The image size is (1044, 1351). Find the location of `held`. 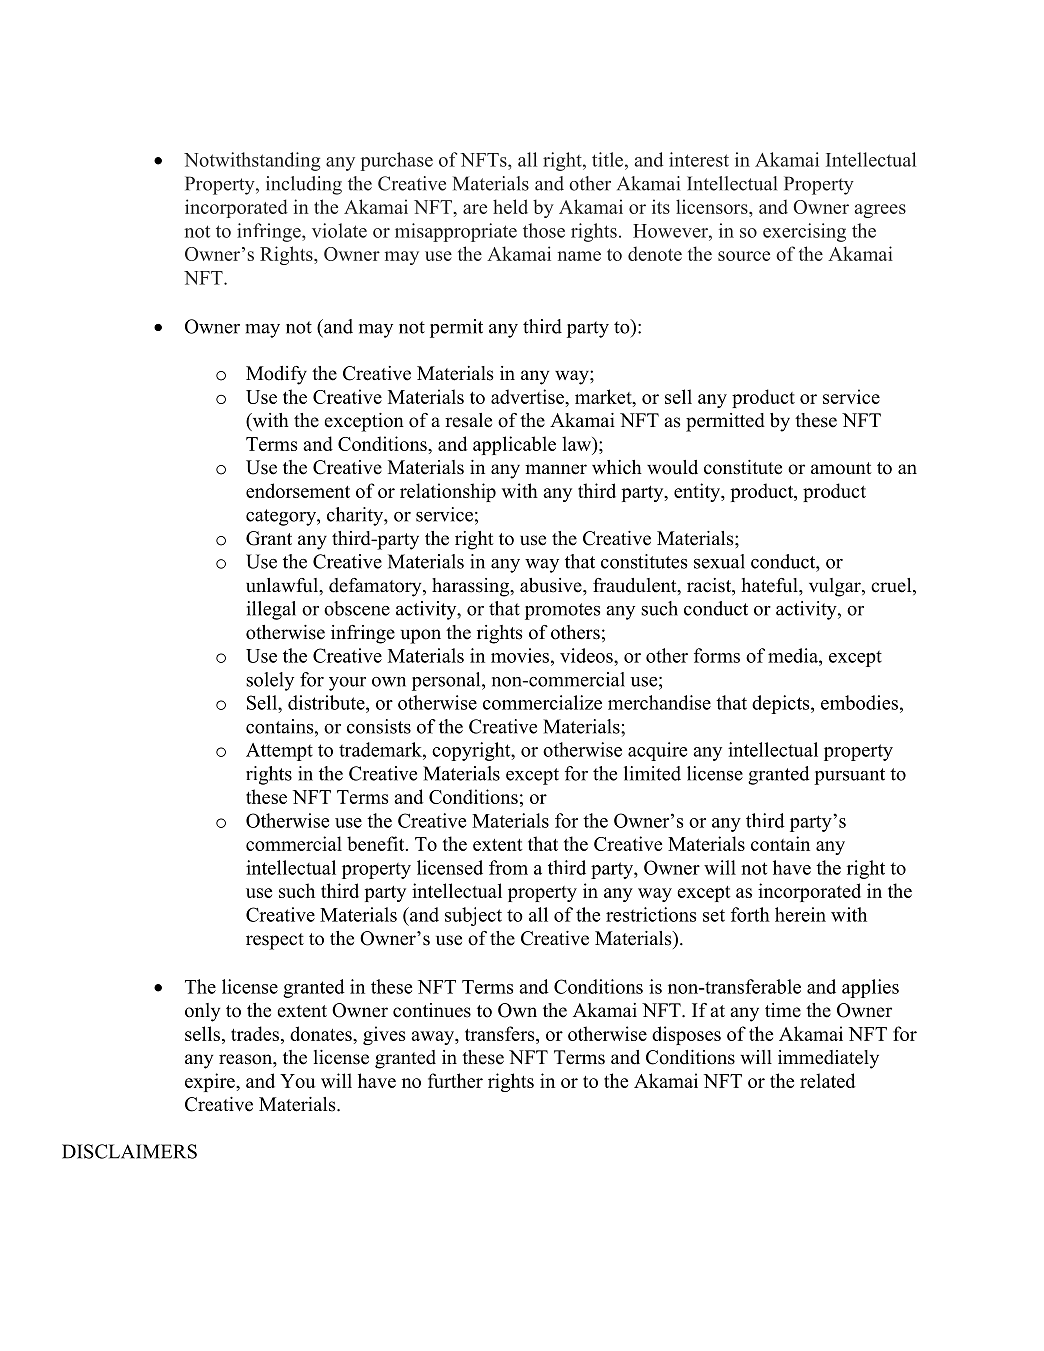

held is located at coordinates (510, 206).
